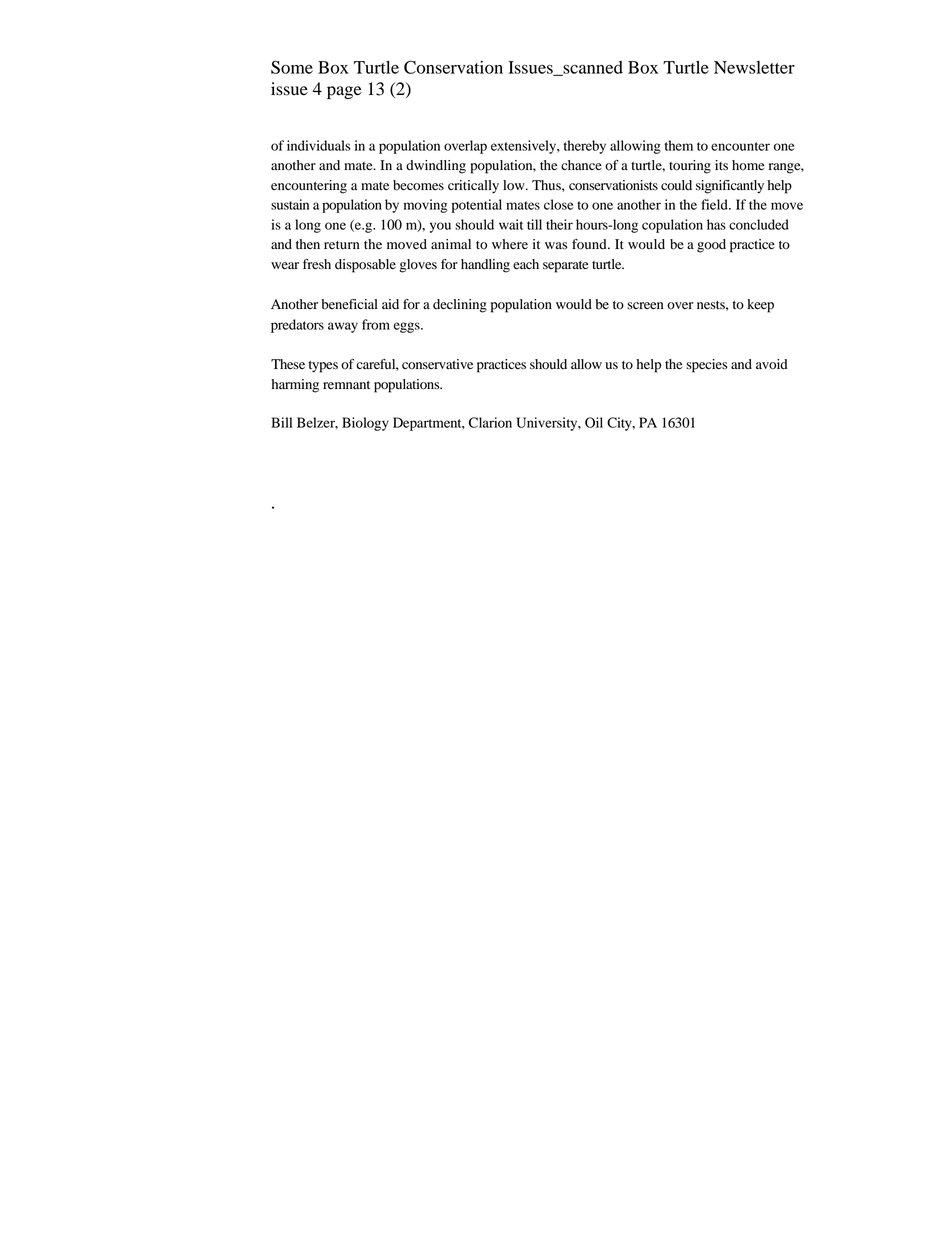 The image size is (952, 1233). What do you see at coordinates (730, 187) in the screenshot?
I see `significantly` at bounding box center [730, 187].
